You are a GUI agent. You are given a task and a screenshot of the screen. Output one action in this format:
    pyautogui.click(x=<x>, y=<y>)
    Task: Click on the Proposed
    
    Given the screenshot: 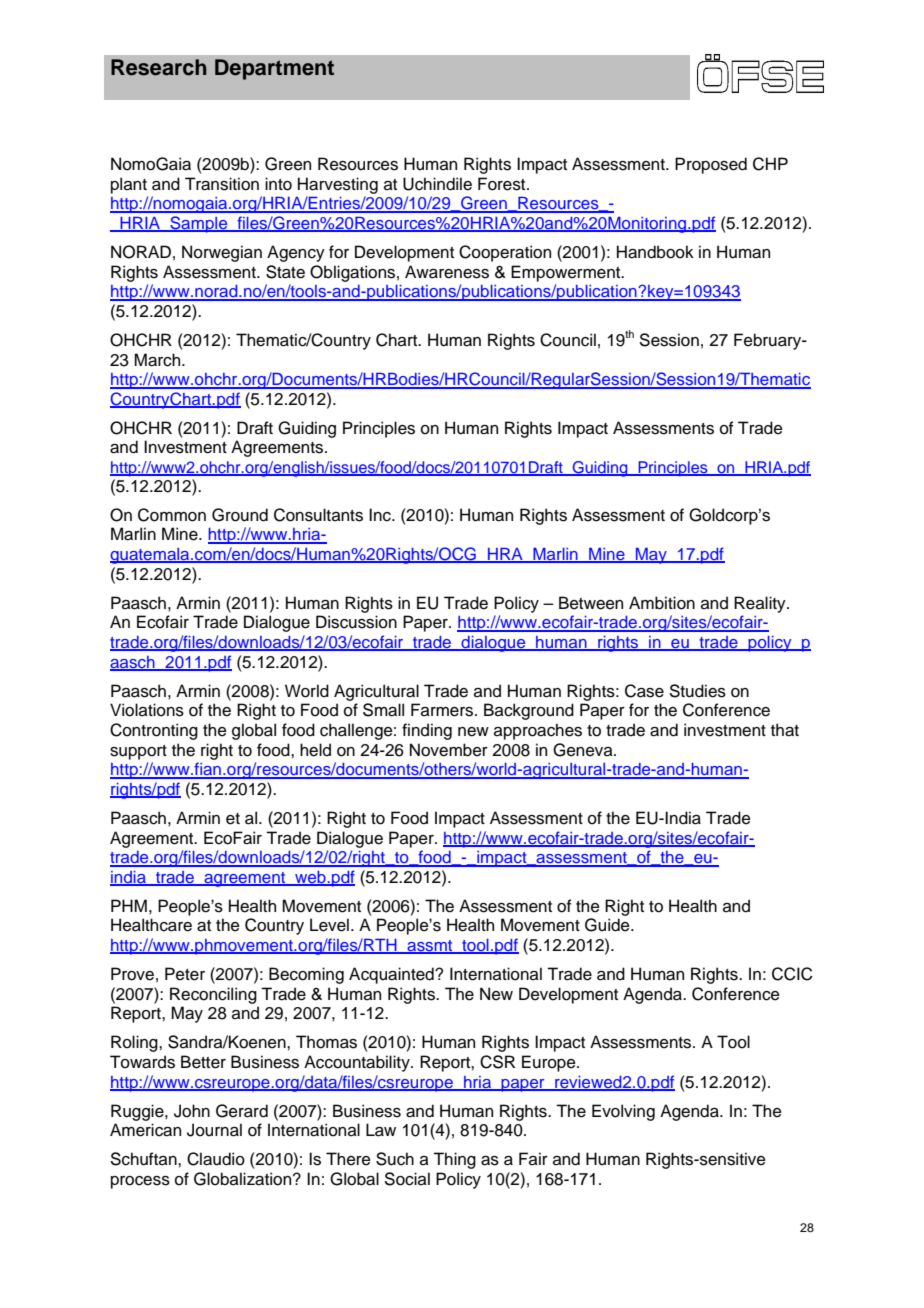 What is the action you would take?
    pyautogui.click(x=711, y=165)
